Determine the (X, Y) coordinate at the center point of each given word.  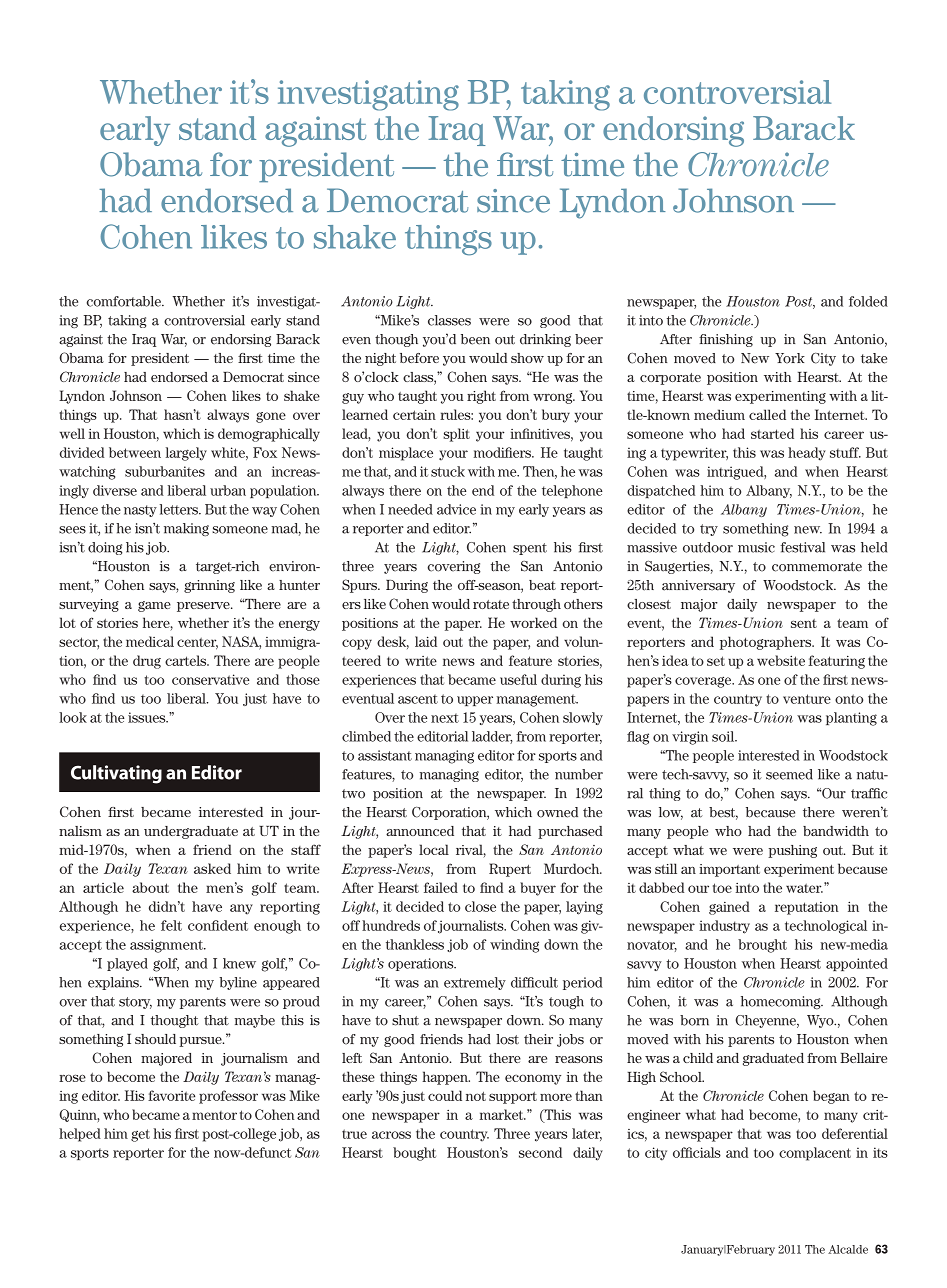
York (790, 358)
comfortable (125, 301)
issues (148, 717)
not (476, 1096)
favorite (171, 1095)
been (475, 339)
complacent (815, 1154)
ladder (492, 737)
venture (807, 699)
